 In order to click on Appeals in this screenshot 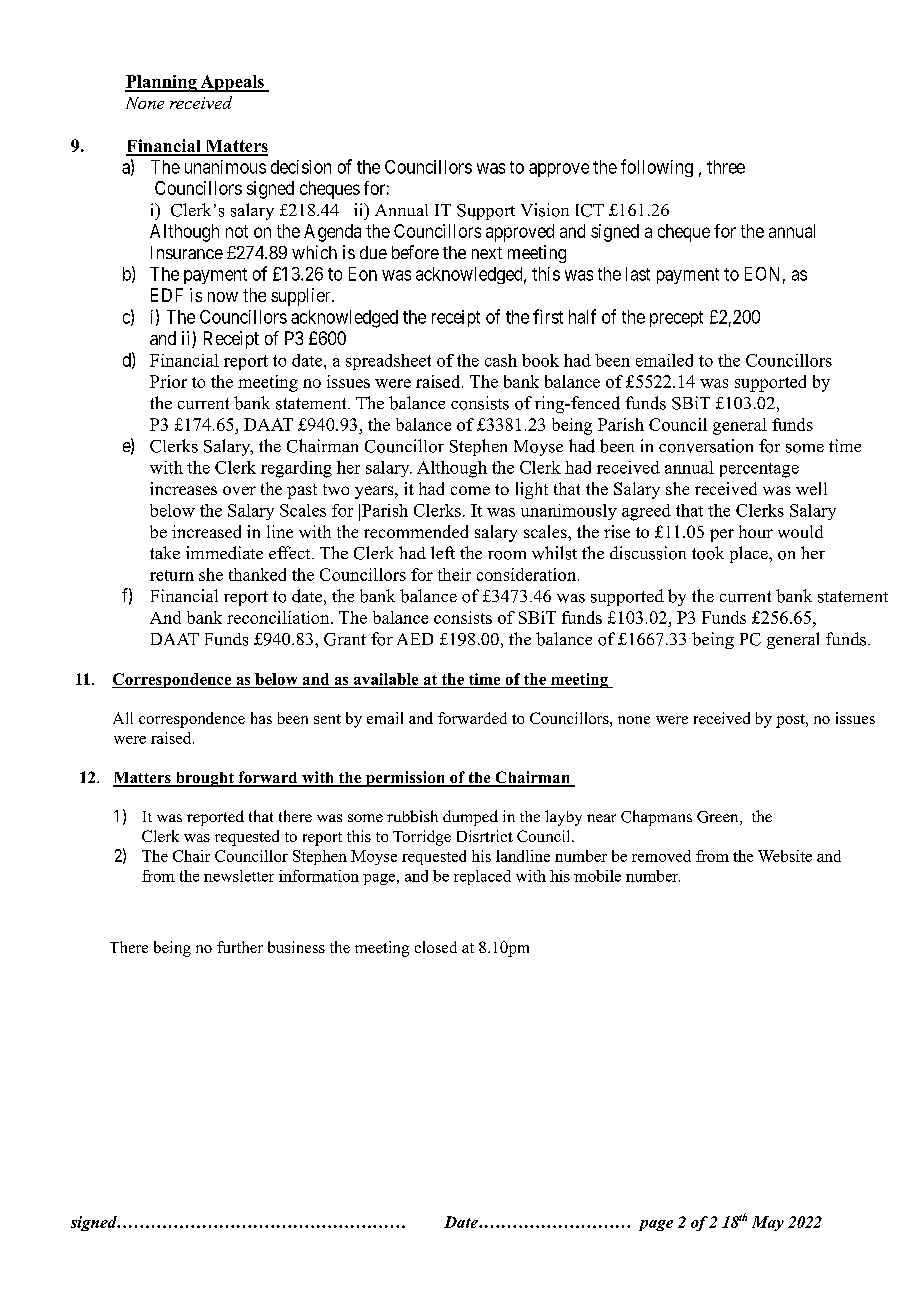, I will do `click(232, 83)`.
